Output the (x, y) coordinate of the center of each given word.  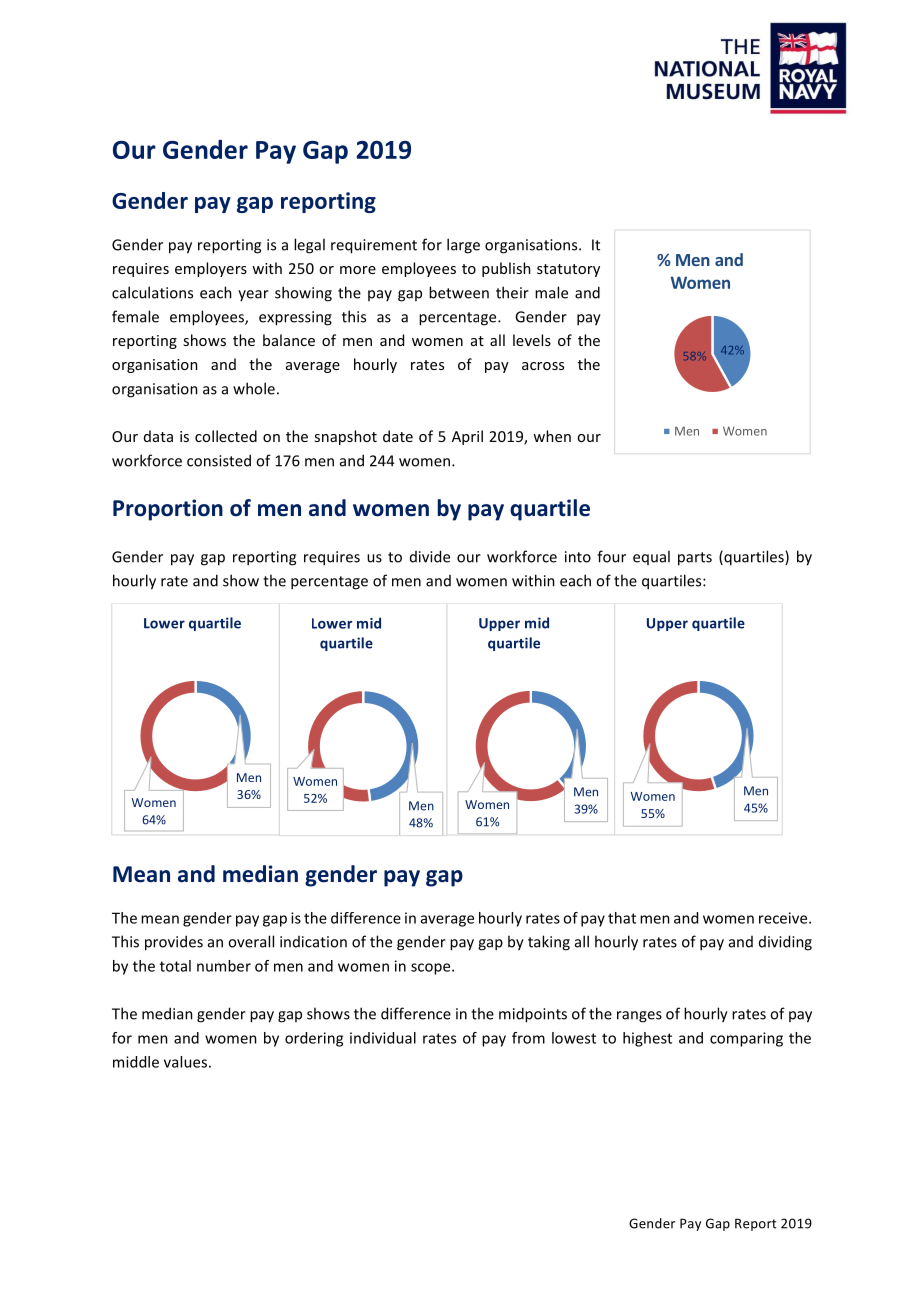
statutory (568, 270)
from (528, 1038)
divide (430, 556)
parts (695, 559)
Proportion (168, 510)
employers (211, 269)
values (185, 1062)
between (459, 292)
